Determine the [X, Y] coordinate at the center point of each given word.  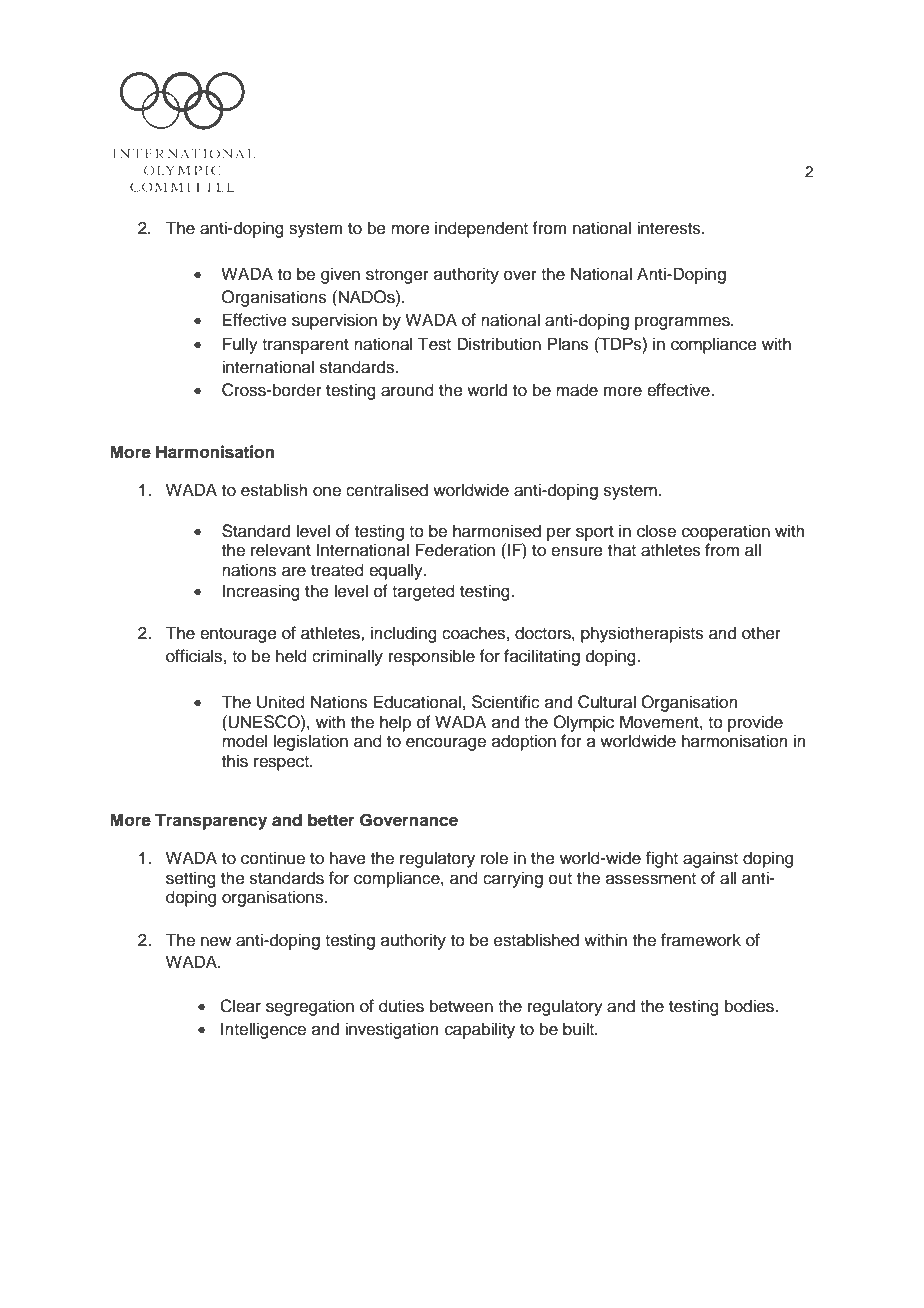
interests [670, 228]
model [244, 741]
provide [755, 723]
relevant [281, 550]
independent [481, 229]
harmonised [497, 531]
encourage [446, 744]
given [340, 275]
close [656, 531]
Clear [240, 1006]
